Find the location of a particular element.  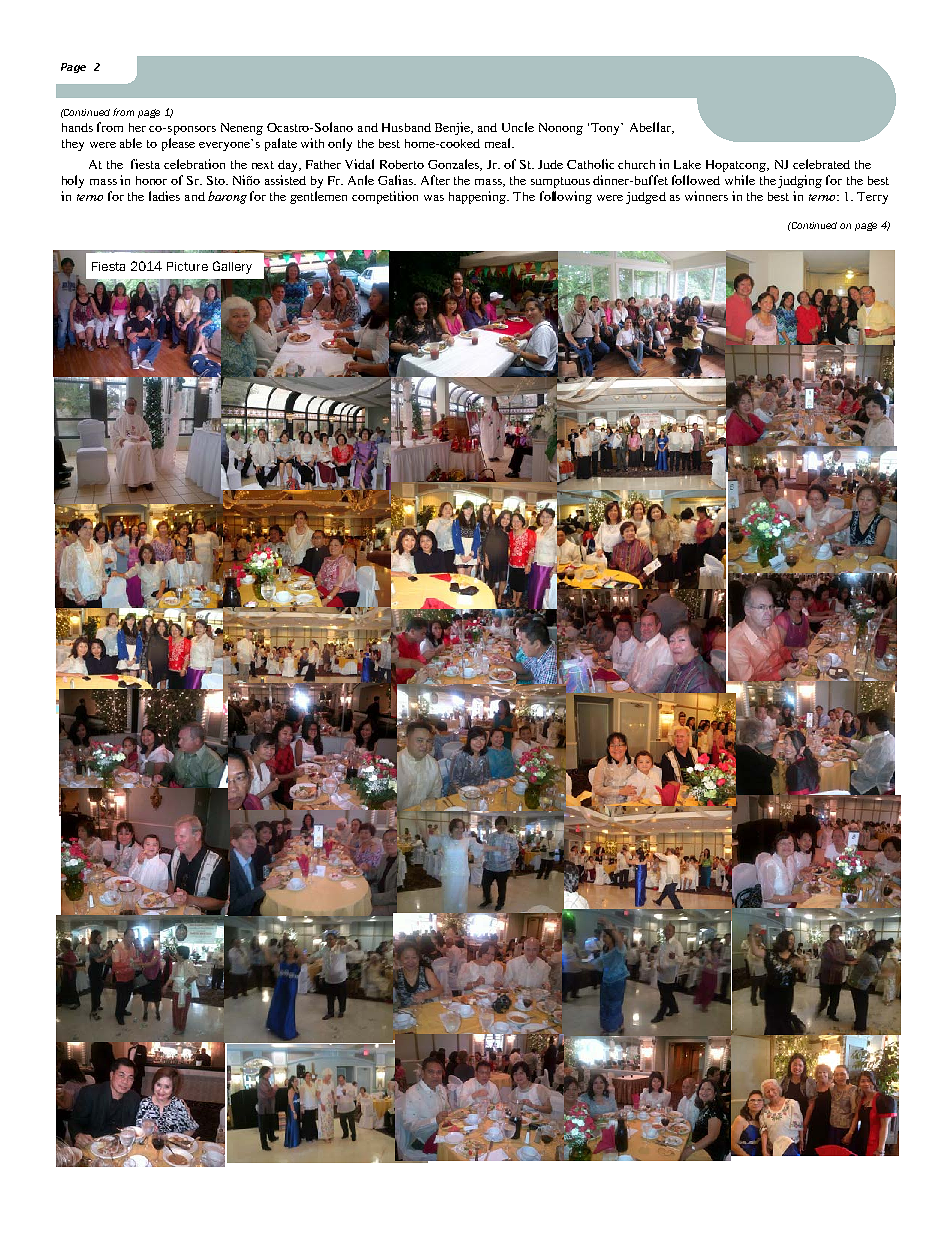

hands is located at coordinates (77, 127).
